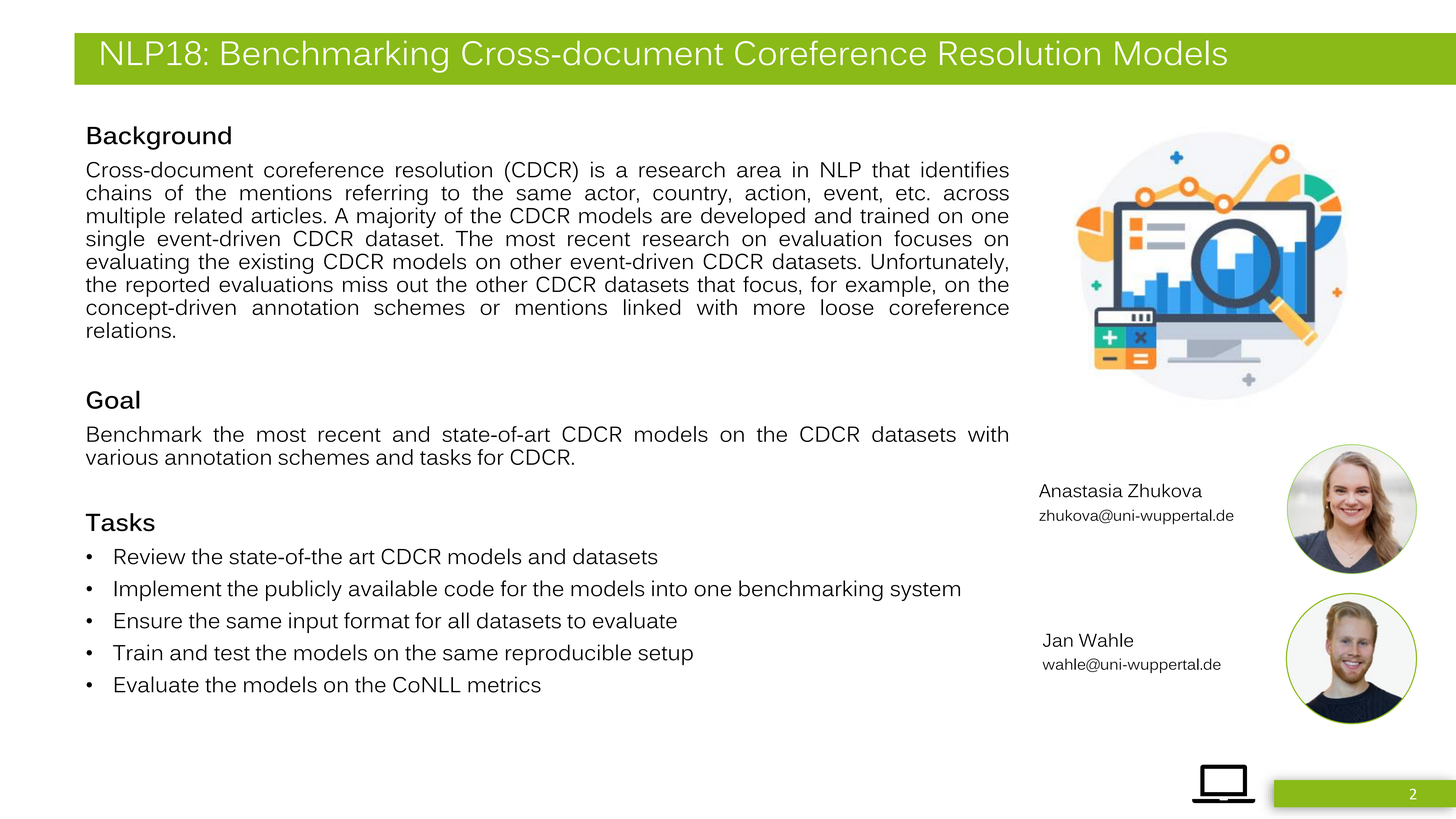 The width and height of the page is (1456, 819). What do you see at coordinates (965, 169) in the page?
I see `identifies` at bounding box center [965, 169].
